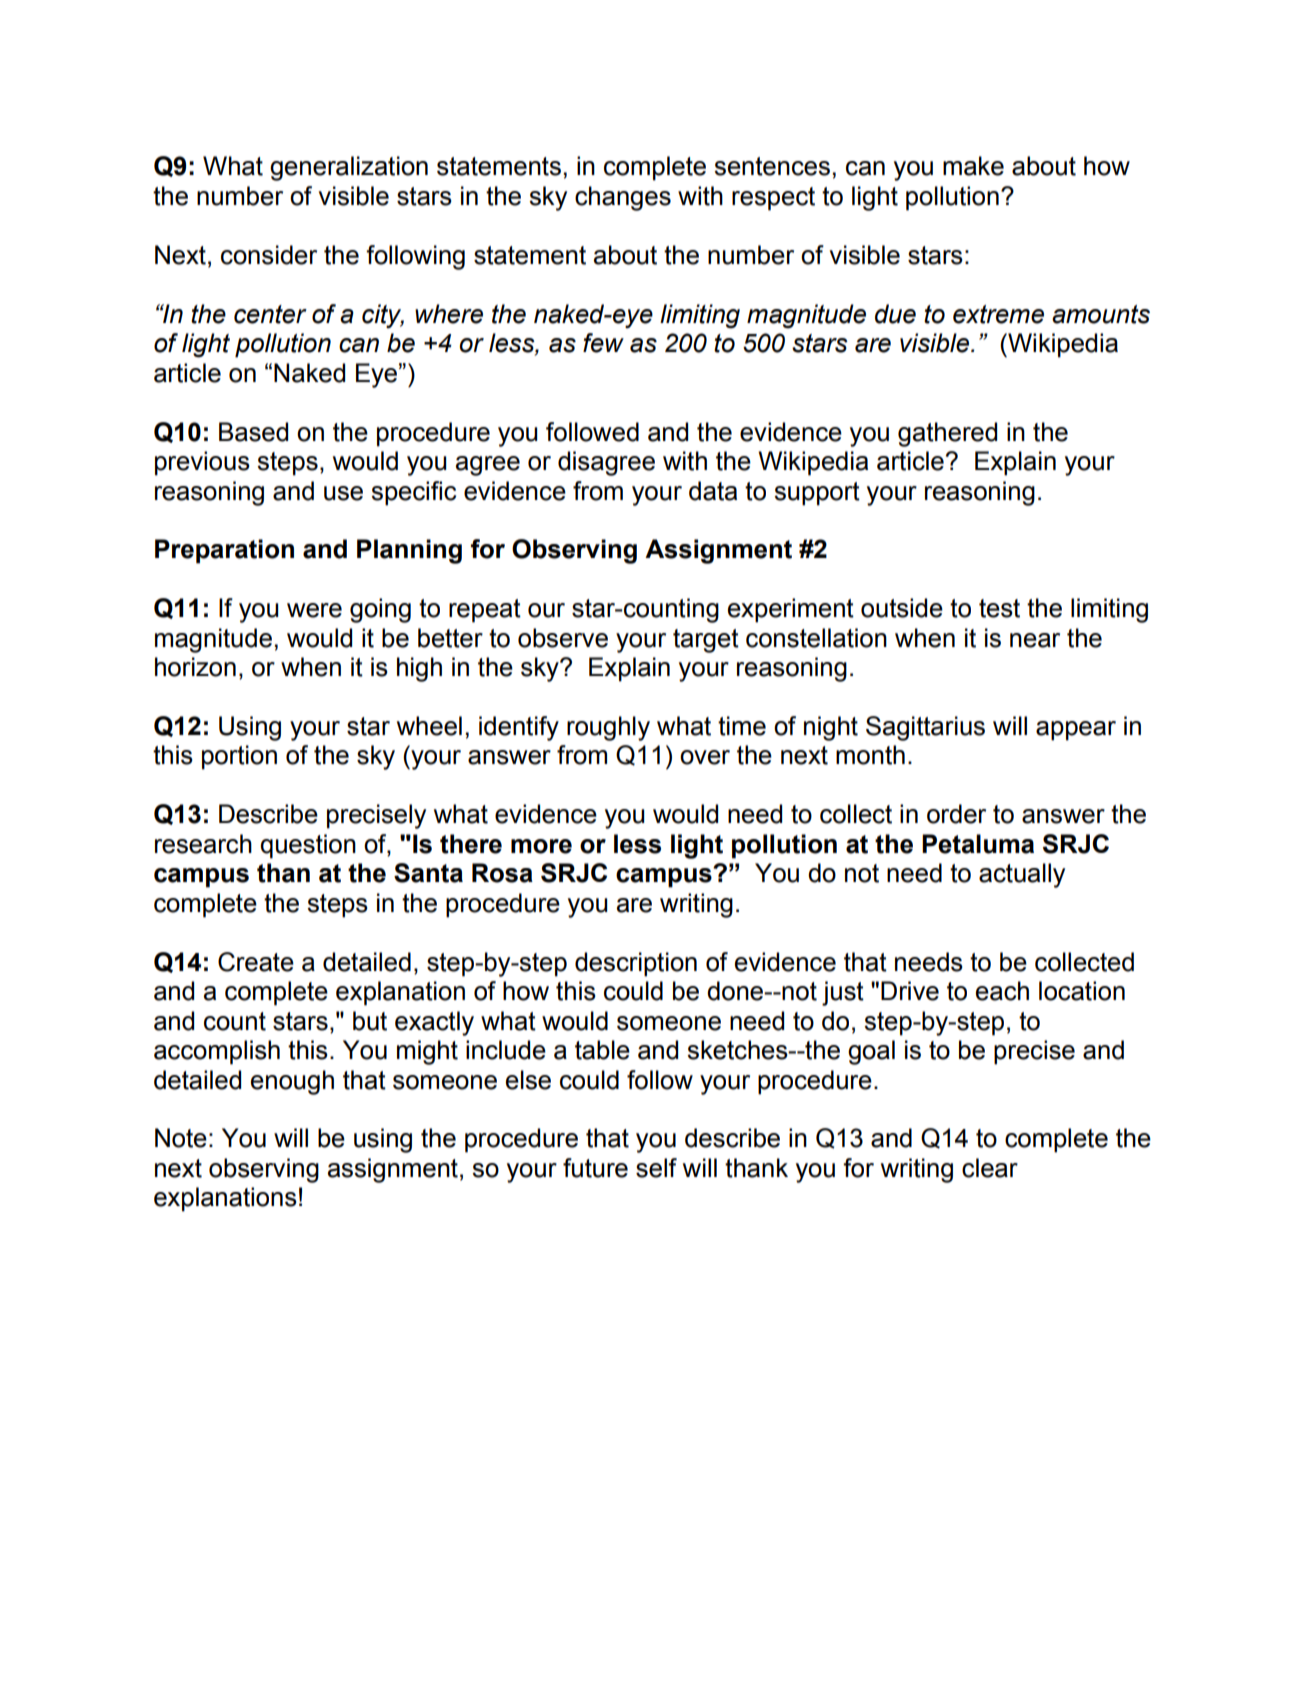 This image has width=1306, height=1690. Describe the element at coordinates (817, 494) in the image. I see `support` at that location.
